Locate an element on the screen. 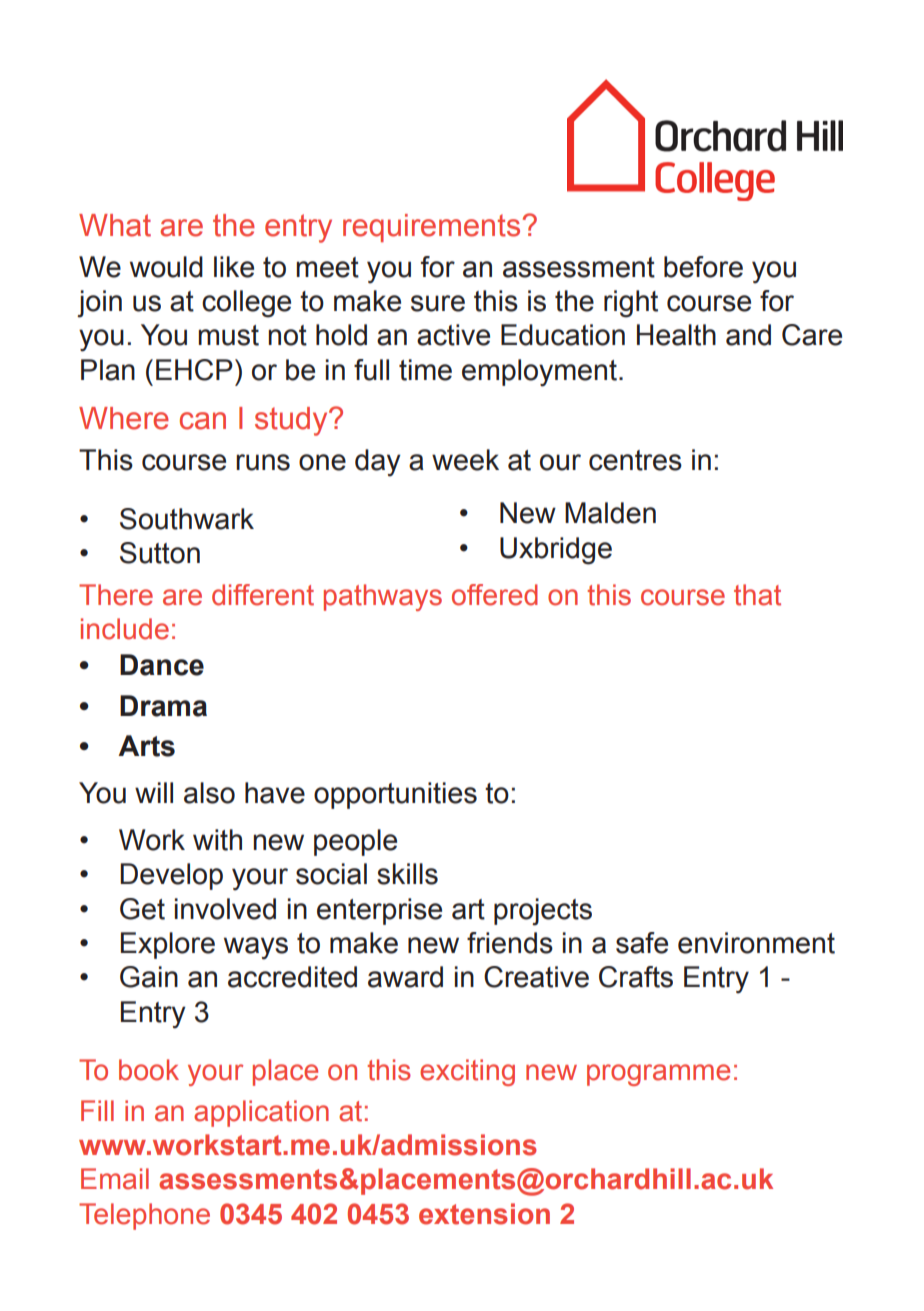  that is located at coordinates (757, 595).
